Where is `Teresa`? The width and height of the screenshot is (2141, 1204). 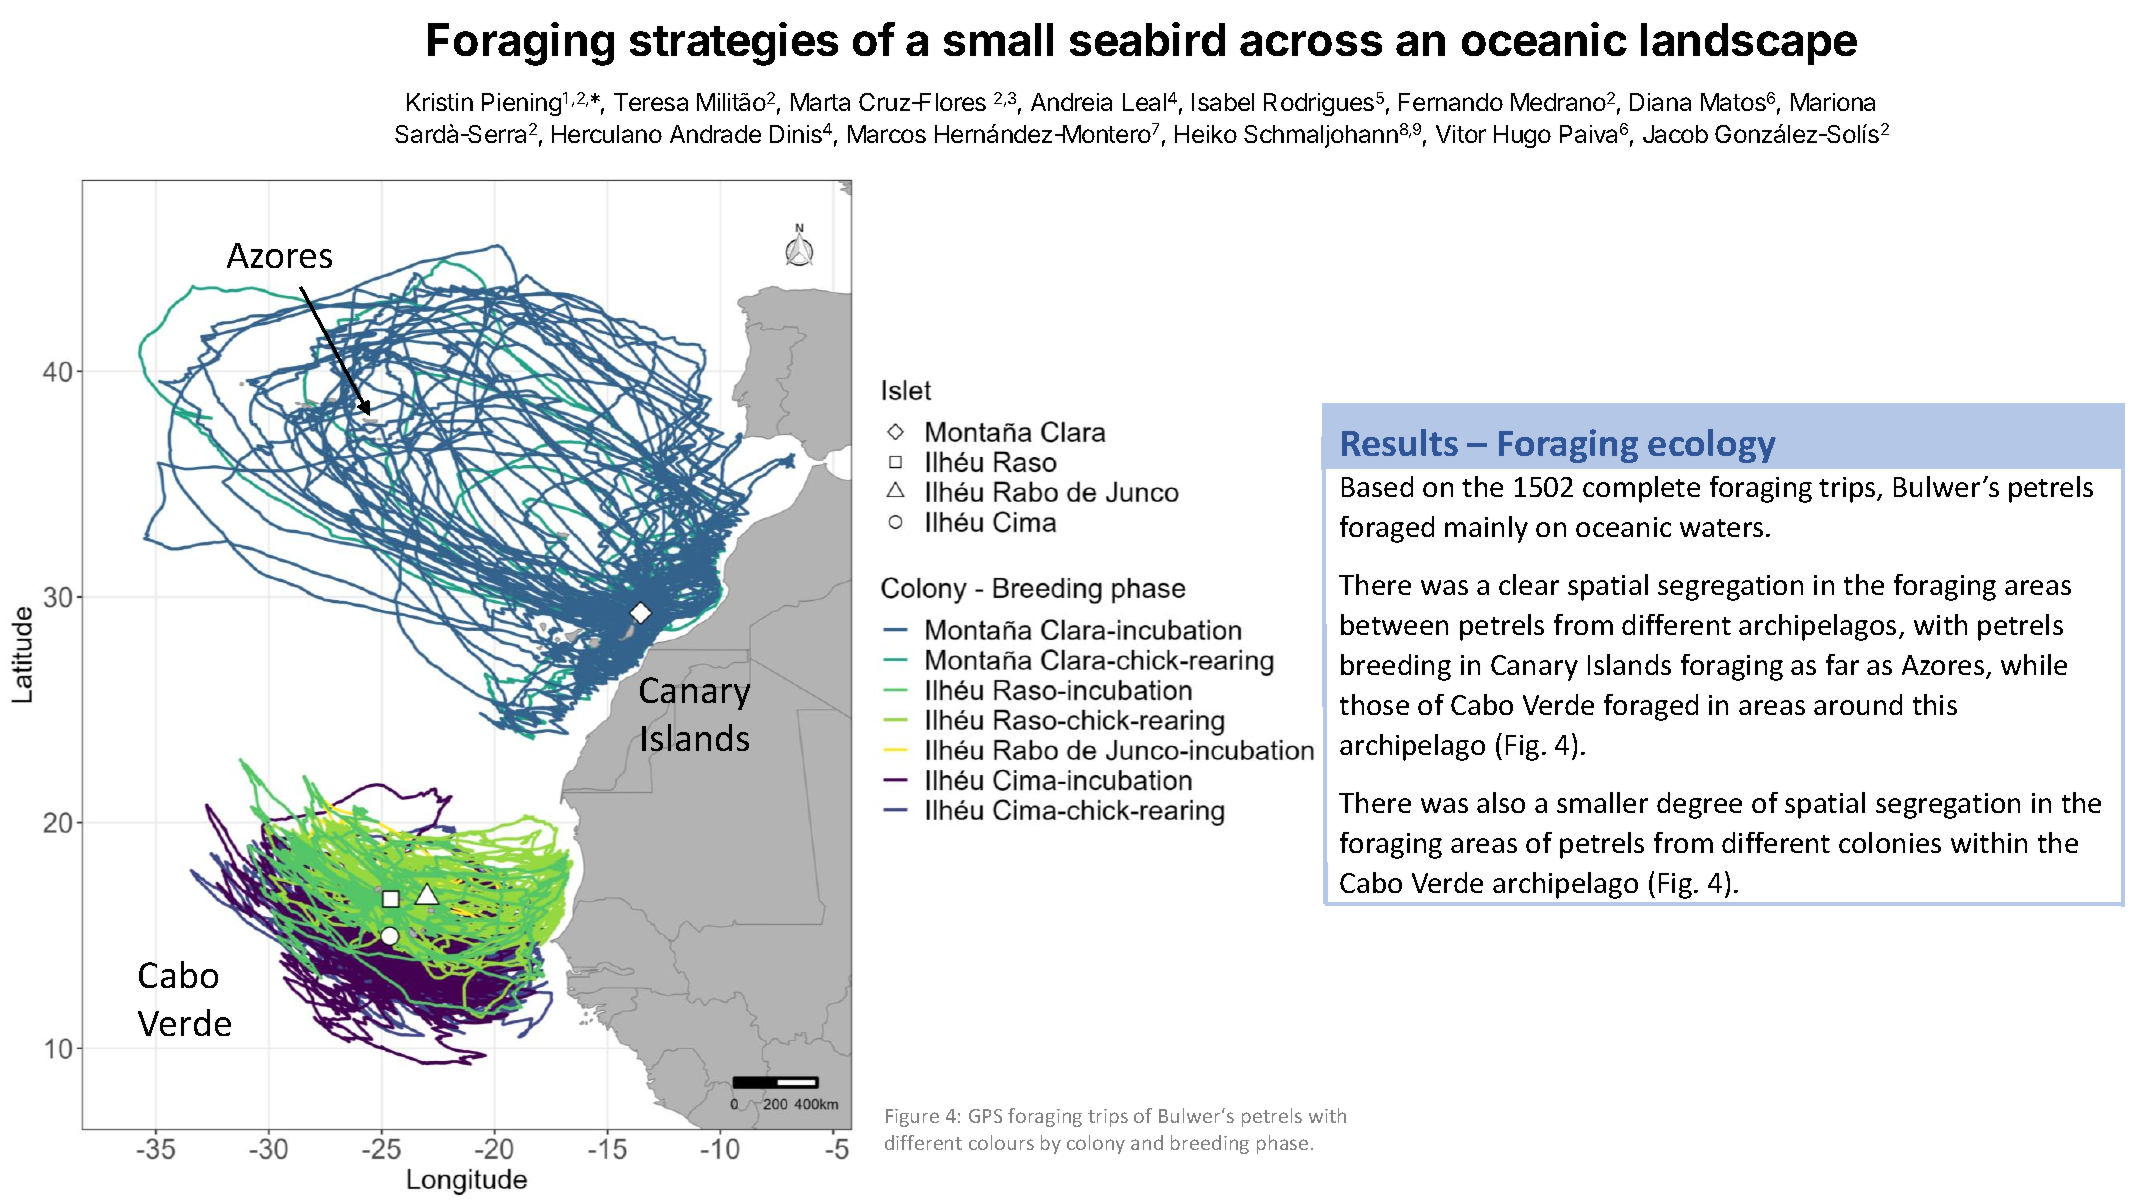
Teresa is located at coordinates (651, 102).
